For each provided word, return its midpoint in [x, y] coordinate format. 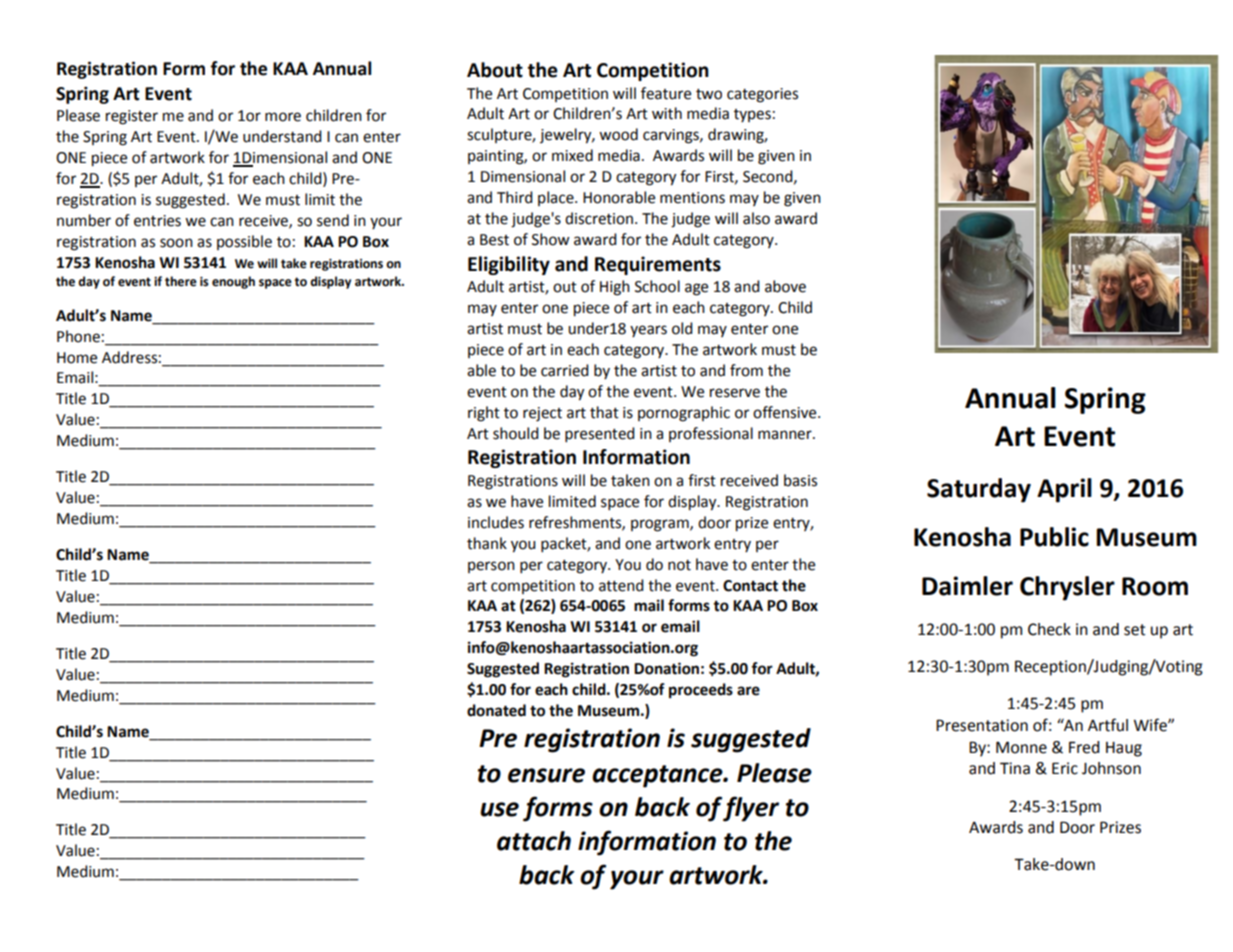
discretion [600, 218]
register [132, 117]
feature [666, 93]
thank [487, 543]
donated [496, 710]
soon [176, 243]
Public [1054, 537]
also [756, 218]
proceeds [701, 691]
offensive [786, 412]
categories [762, 95]
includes [496, 522]
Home [77, 358]
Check [1049, 629]
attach [534, 841]
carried [565, 370]
